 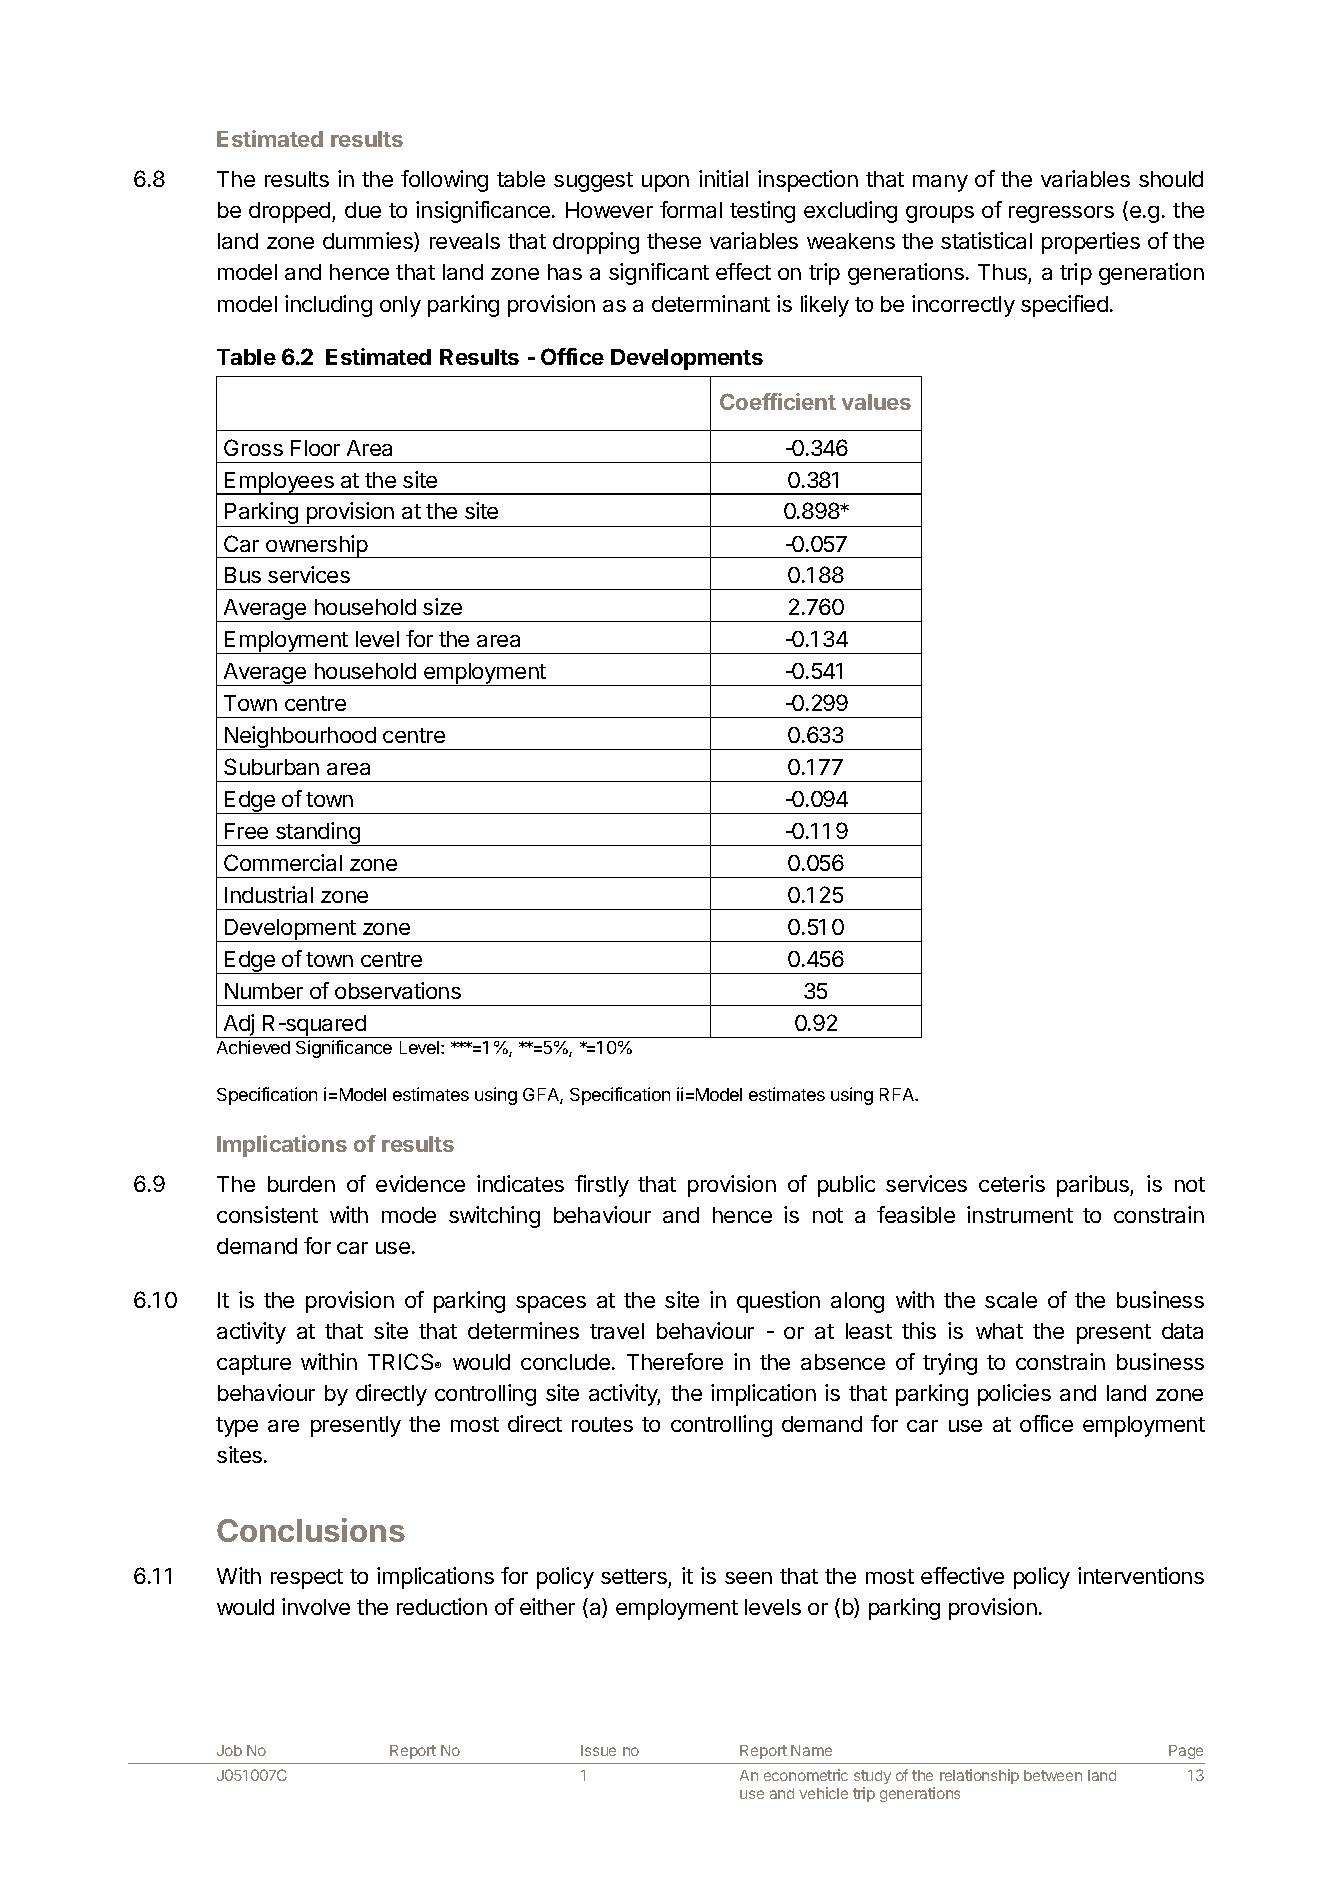 What do you see at coordinates (898, 1094) in the document?
I see `RFA` at bounding box center [898, 1094].
